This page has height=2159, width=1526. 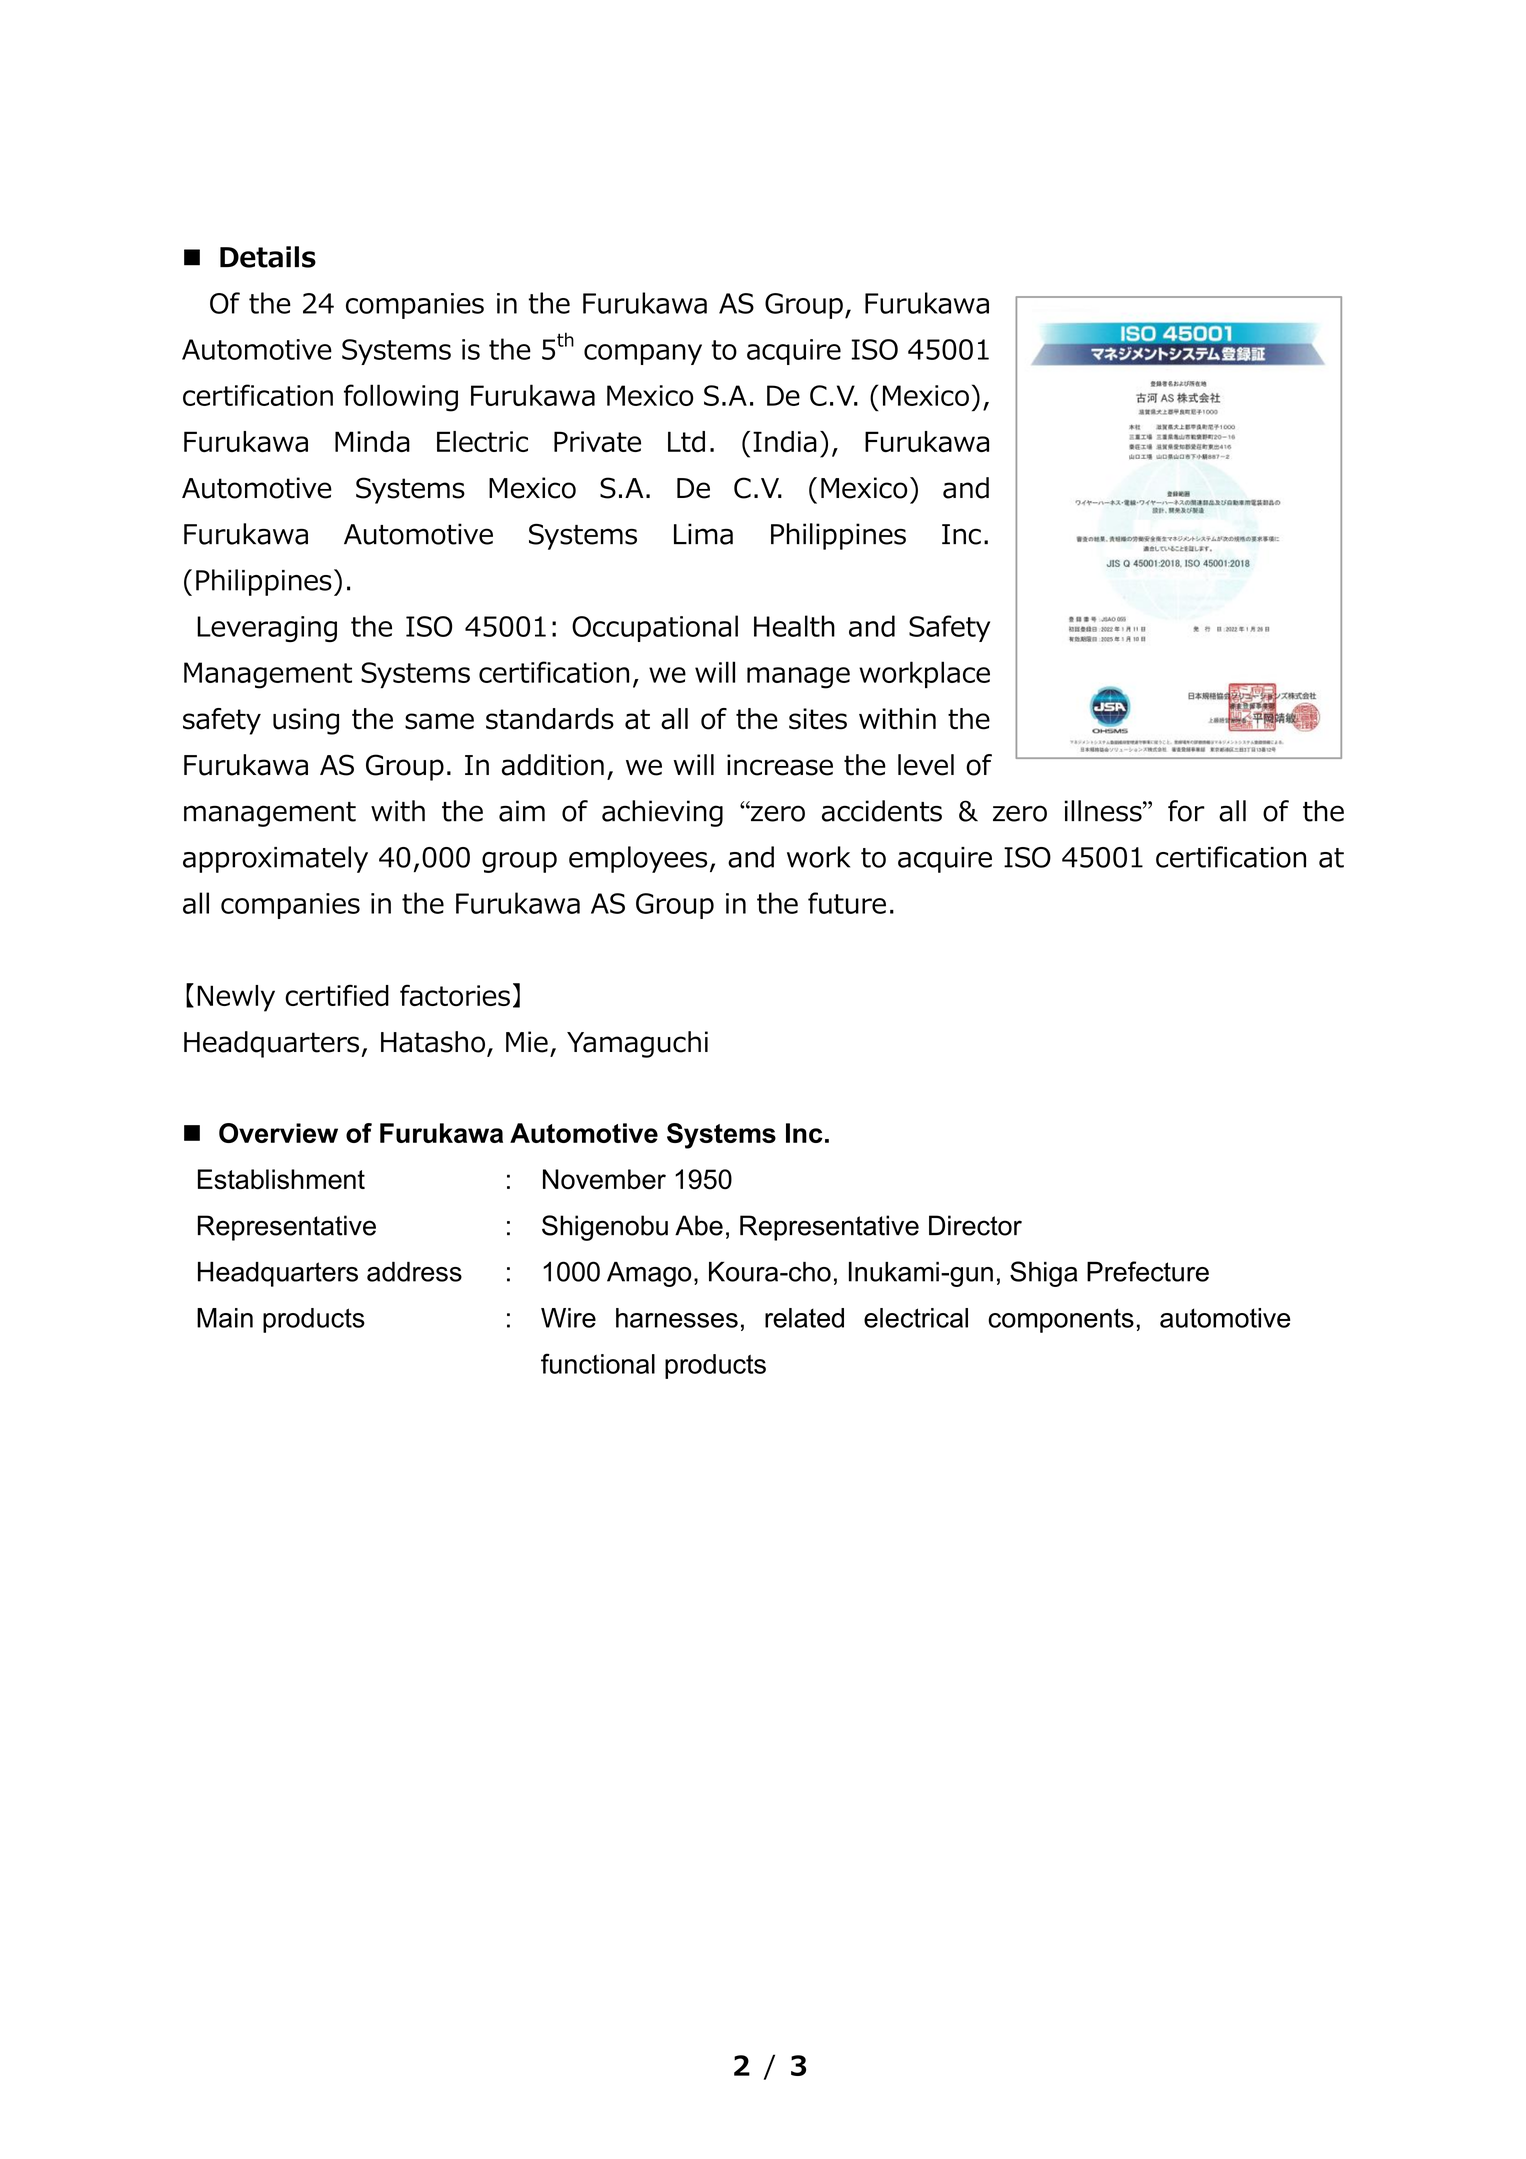 What do you see at coordinates (662, 813) in the page?
I see `achieving` at bounding box center [662, 813].
